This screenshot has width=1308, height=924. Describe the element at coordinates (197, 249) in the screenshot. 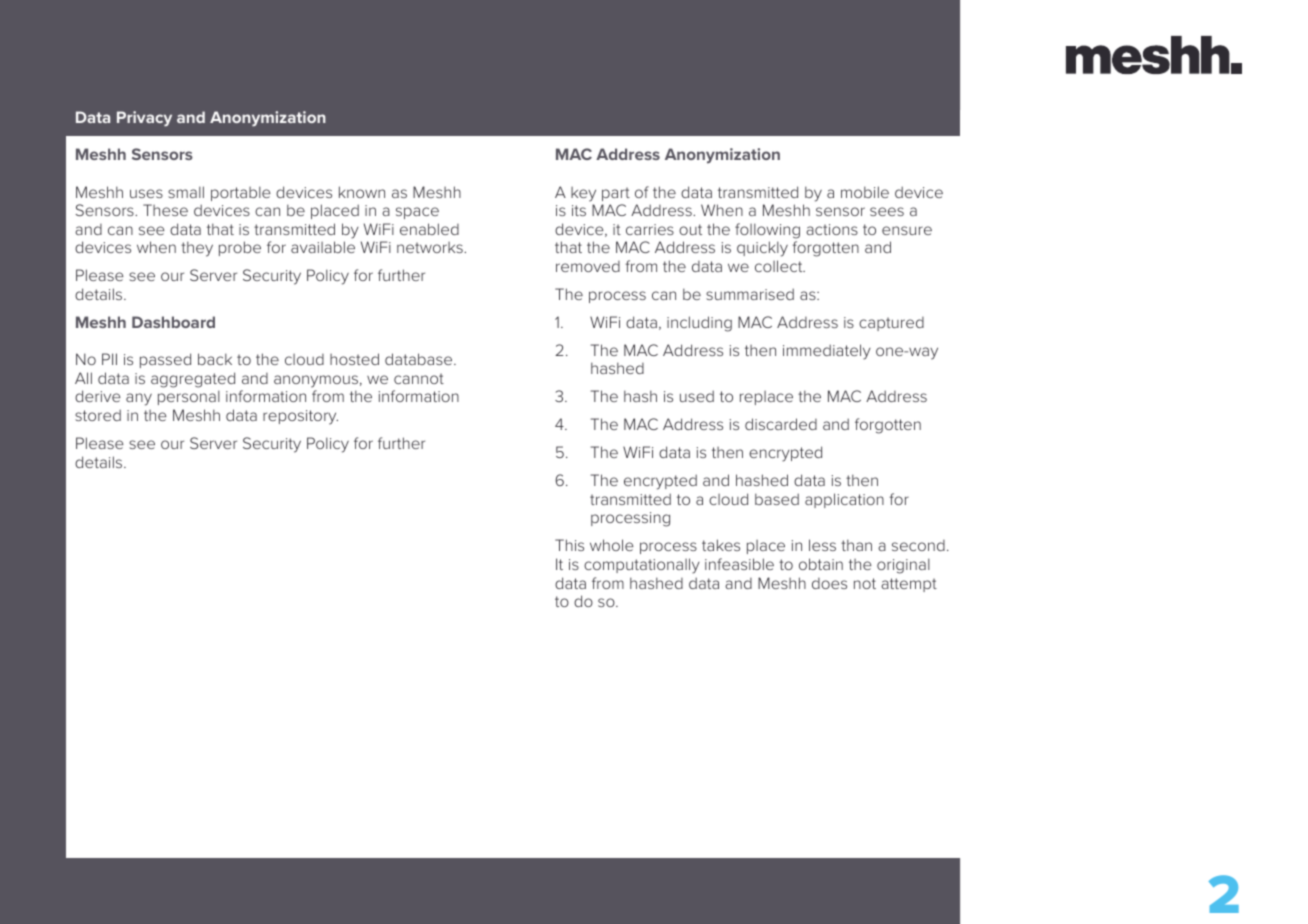

I see `they` at that location.
